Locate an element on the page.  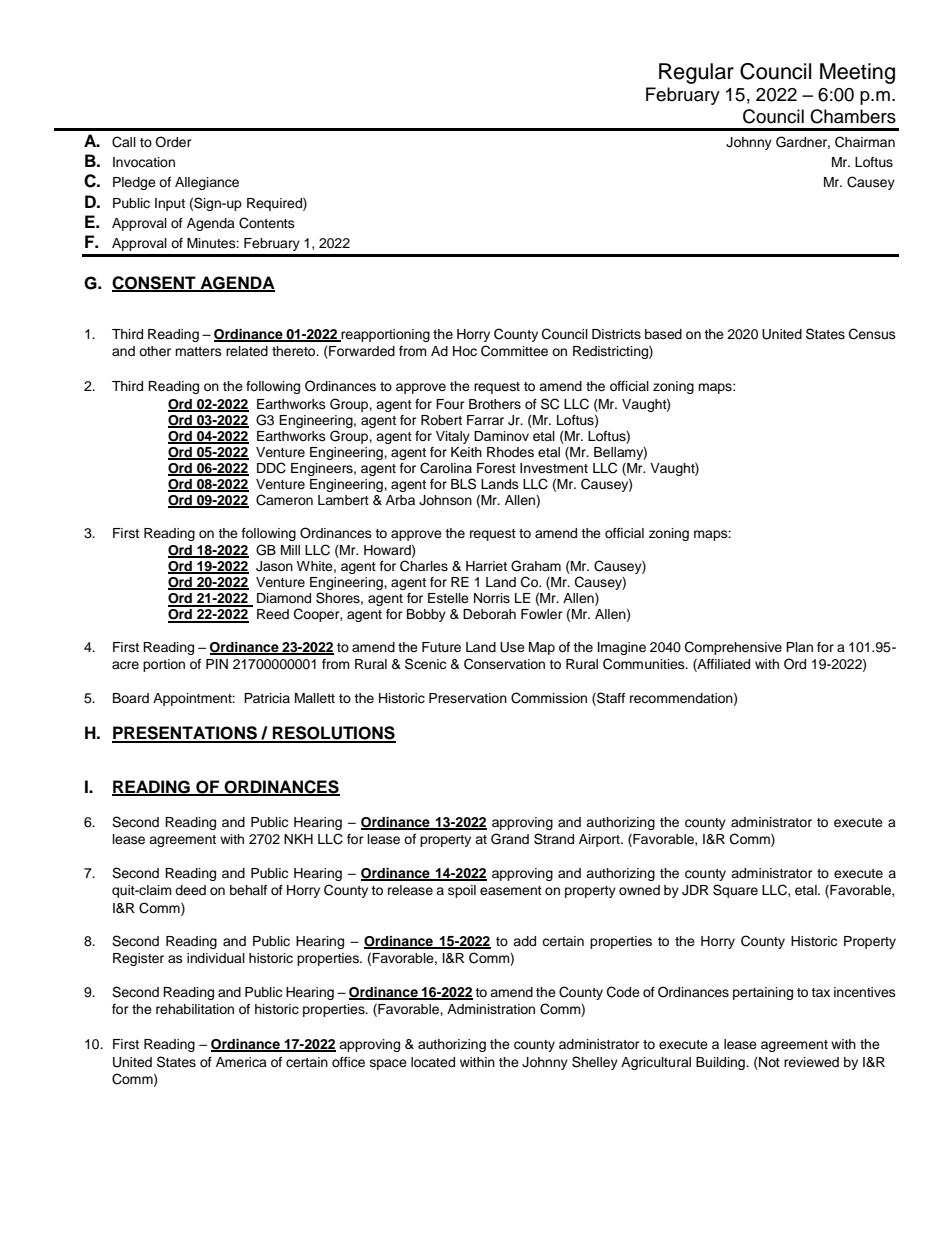
Not is located at coordinates (768, 1062).
